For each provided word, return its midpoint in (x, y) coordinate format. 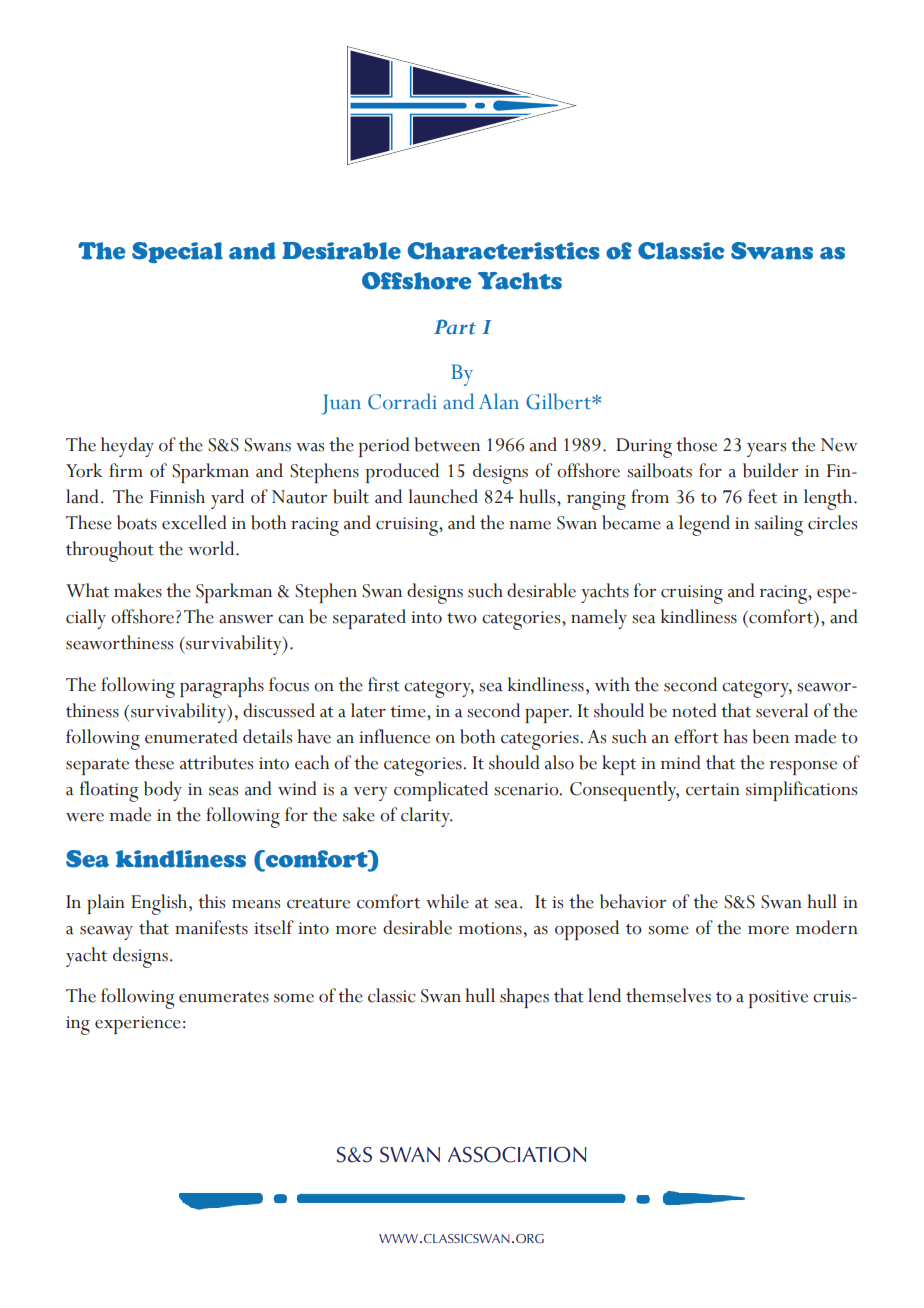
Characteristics (503, 251)
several (782, 710)
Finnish (177, 496)
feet (762, 496)
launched (443, 496)
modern (827, 927)
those (696, 444)
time (409, 711)
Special (177, 252)
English (160, 904)
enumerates (224, 997)
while (447, 901)
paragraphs (222, 687)
